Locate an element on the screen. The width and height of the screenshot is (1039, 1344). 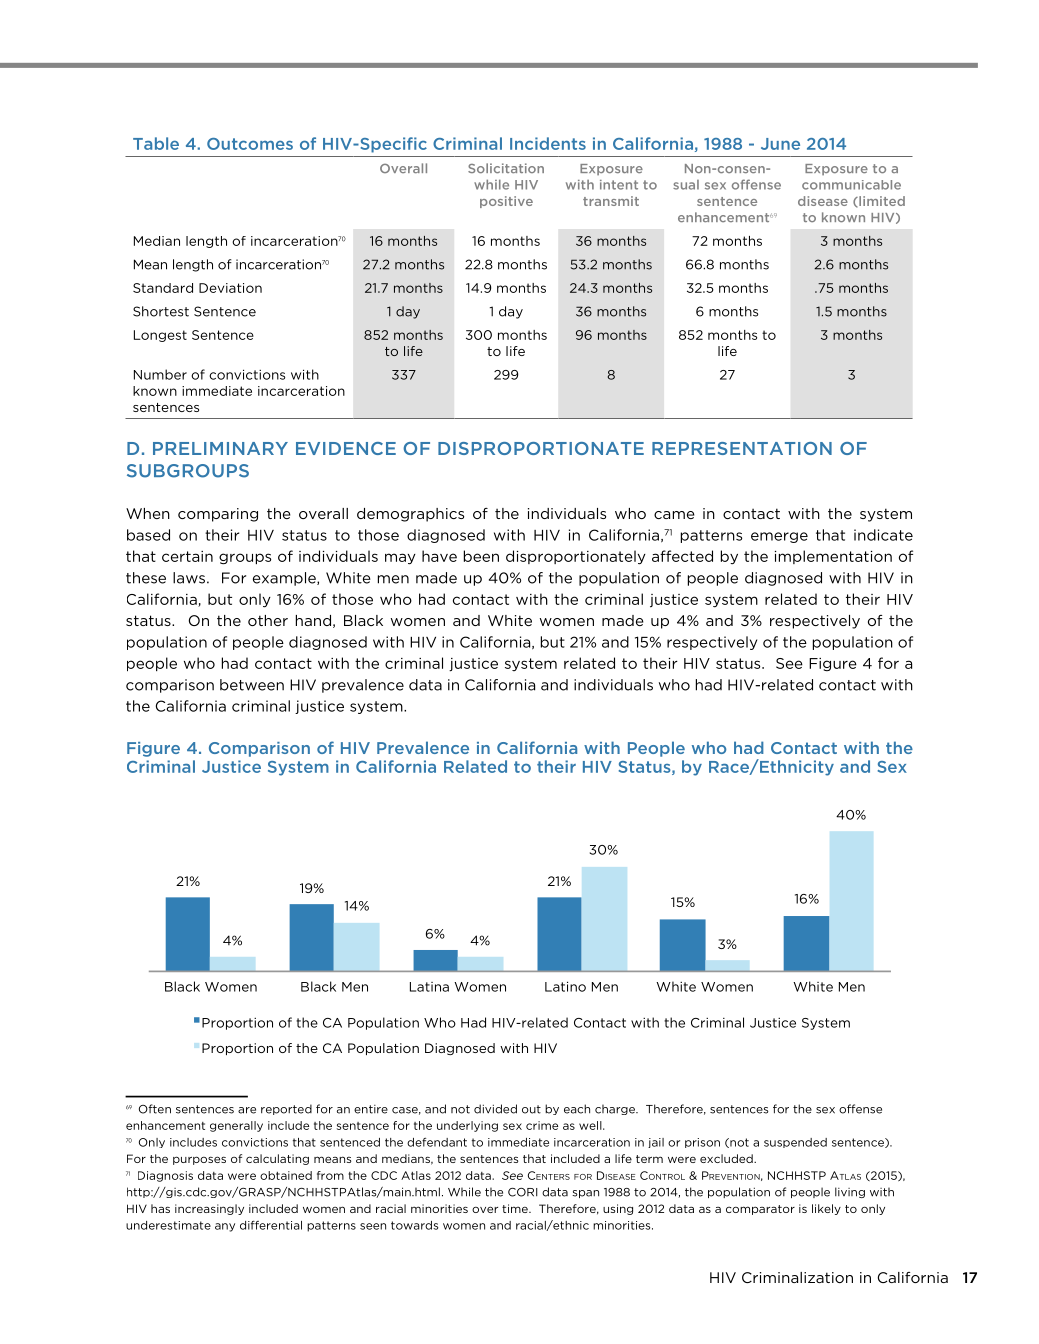
implementation is located at coordinates (833, 557).
